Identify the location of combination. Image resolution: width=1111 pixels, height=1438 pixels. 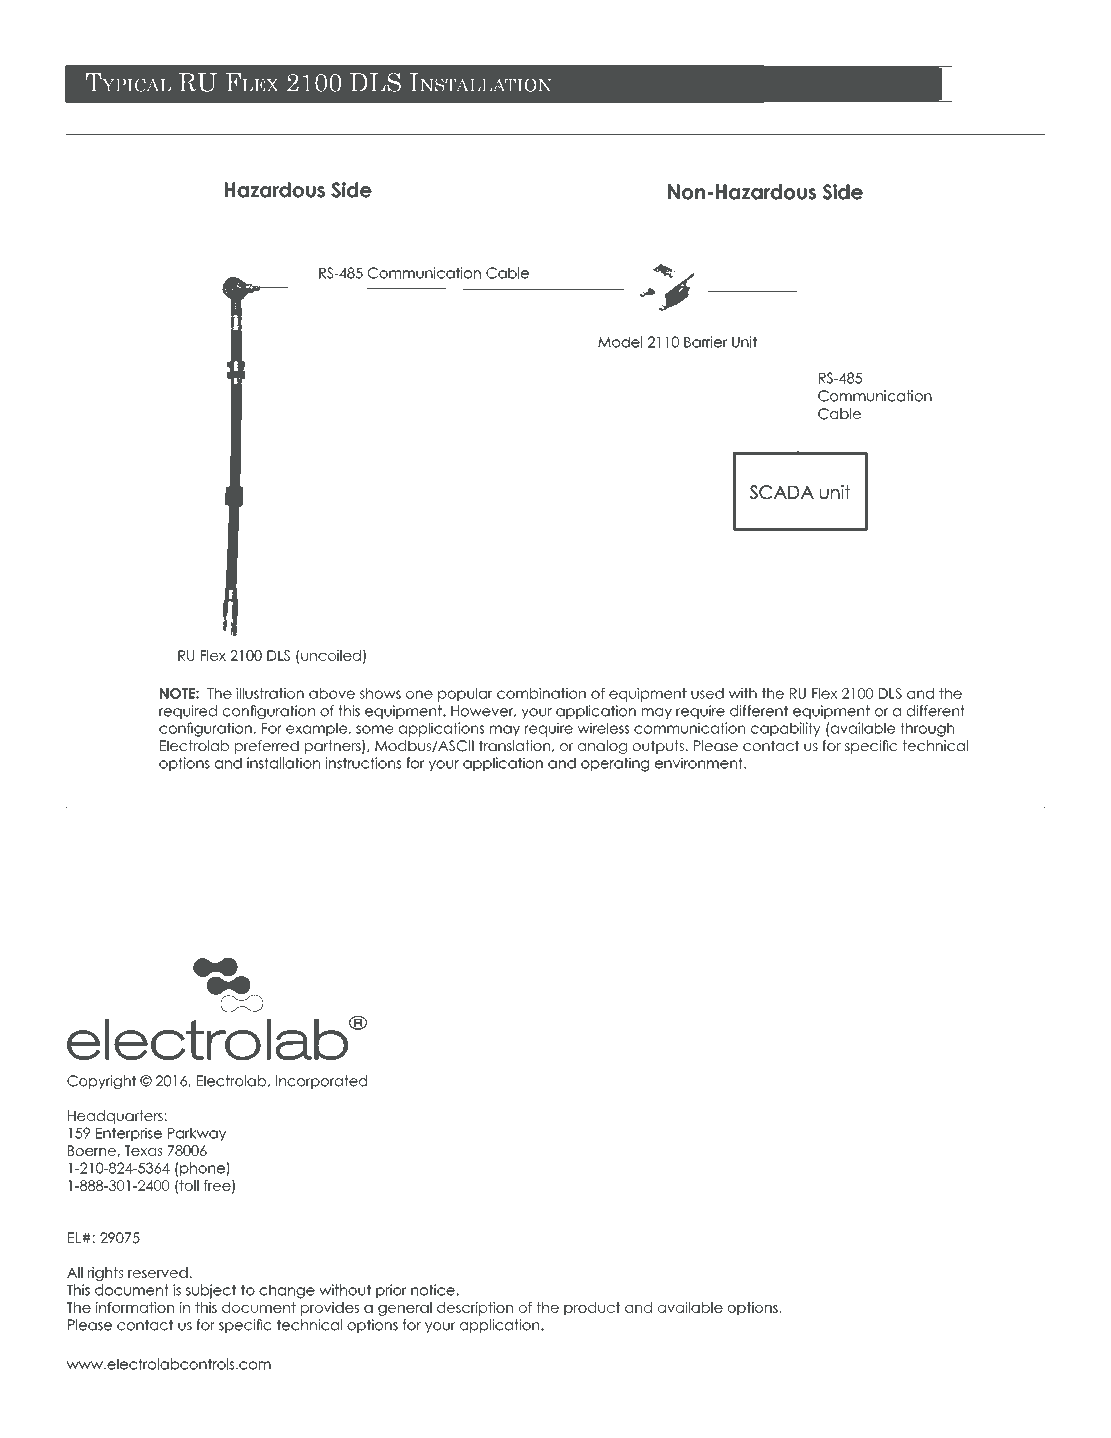
(541, 693).
